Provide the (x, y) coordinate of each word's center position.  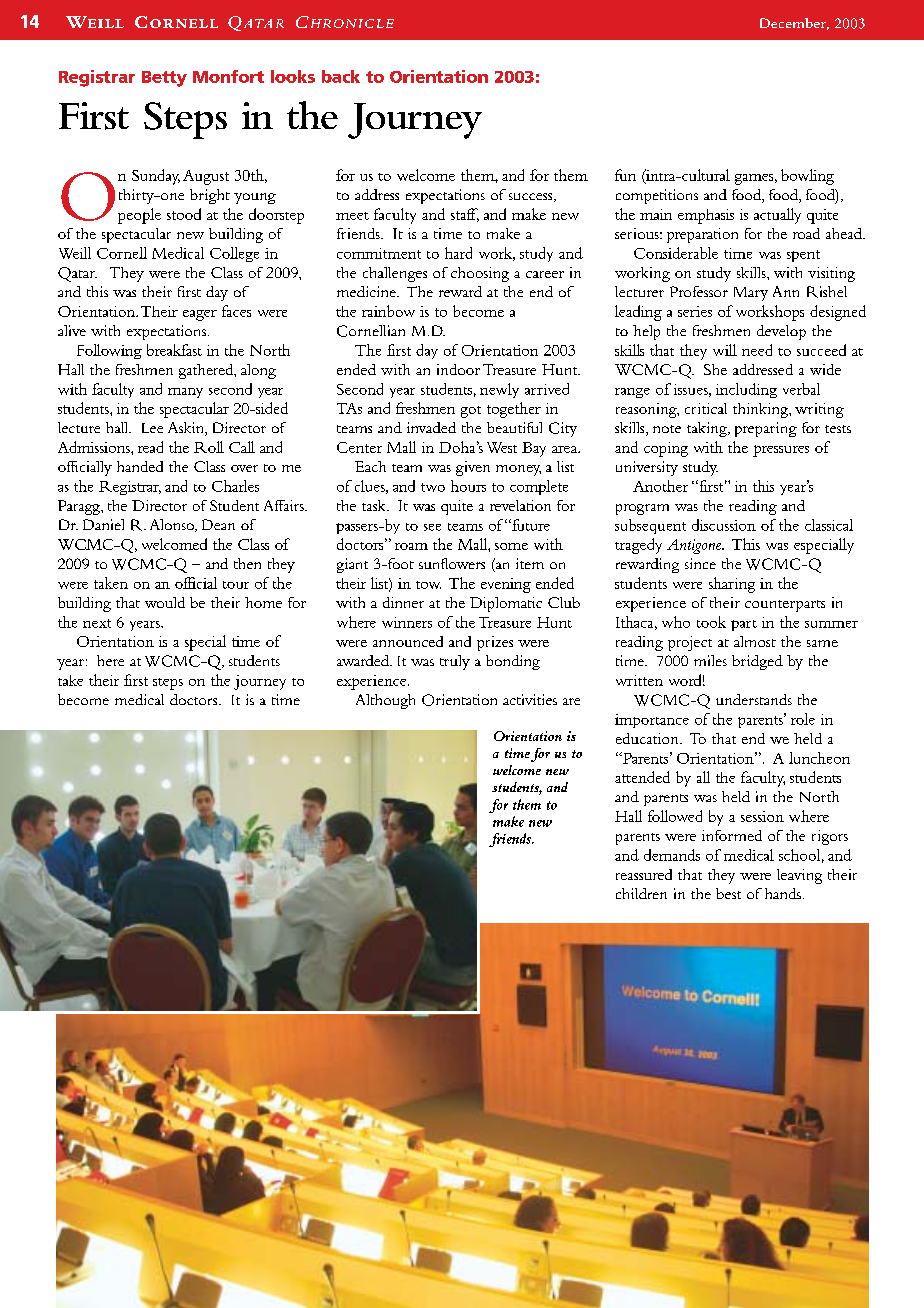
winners (407, 622)
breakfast (174, 350)
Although (385, 701)
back (341, 76)
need (757, 350)
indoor (458, 369)
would (165, 602)
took (711, 622)
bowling (807, 177)
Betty (164, 79)
